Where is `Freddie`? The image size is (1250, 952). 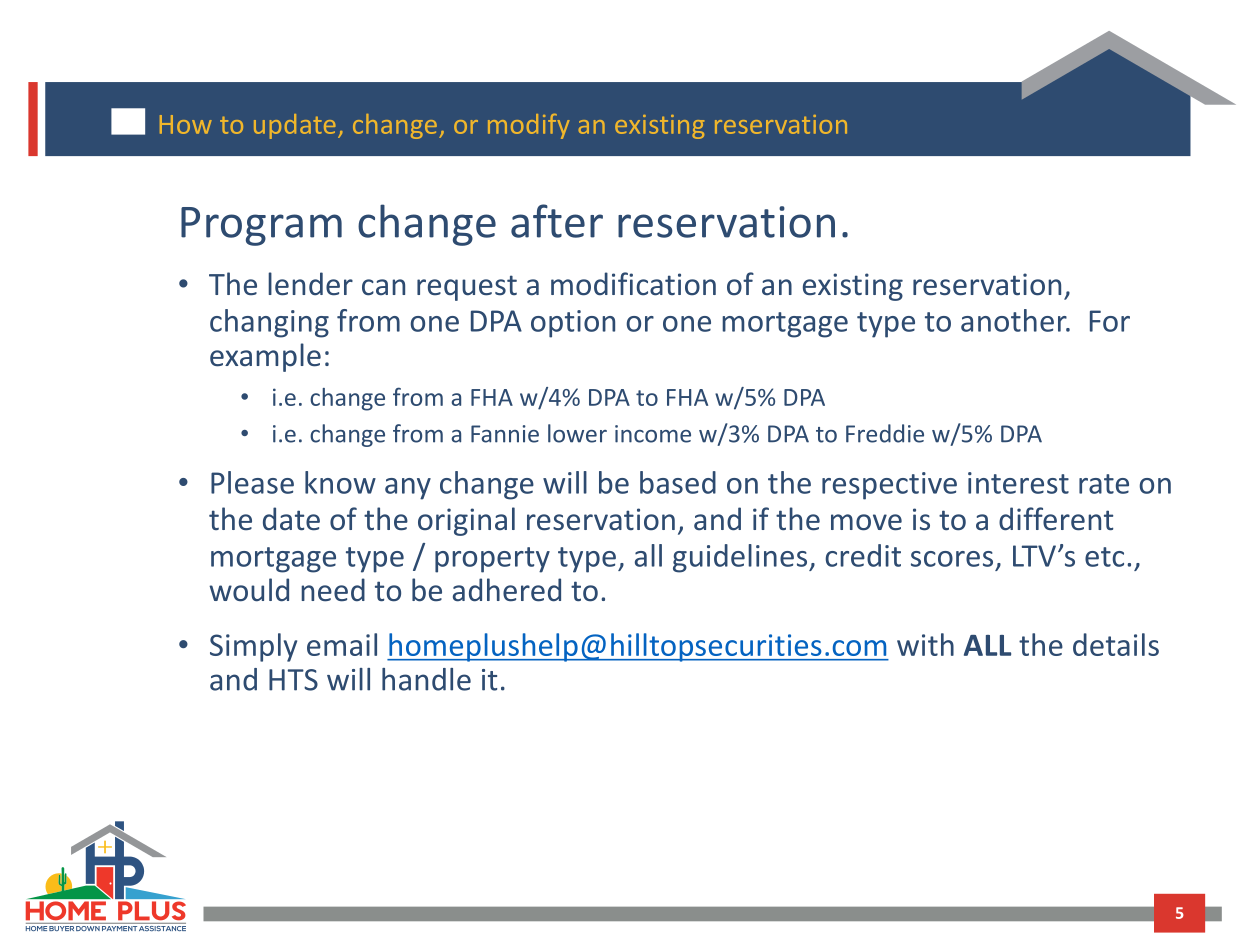 Freddie is located at coordinates (885, 433).
